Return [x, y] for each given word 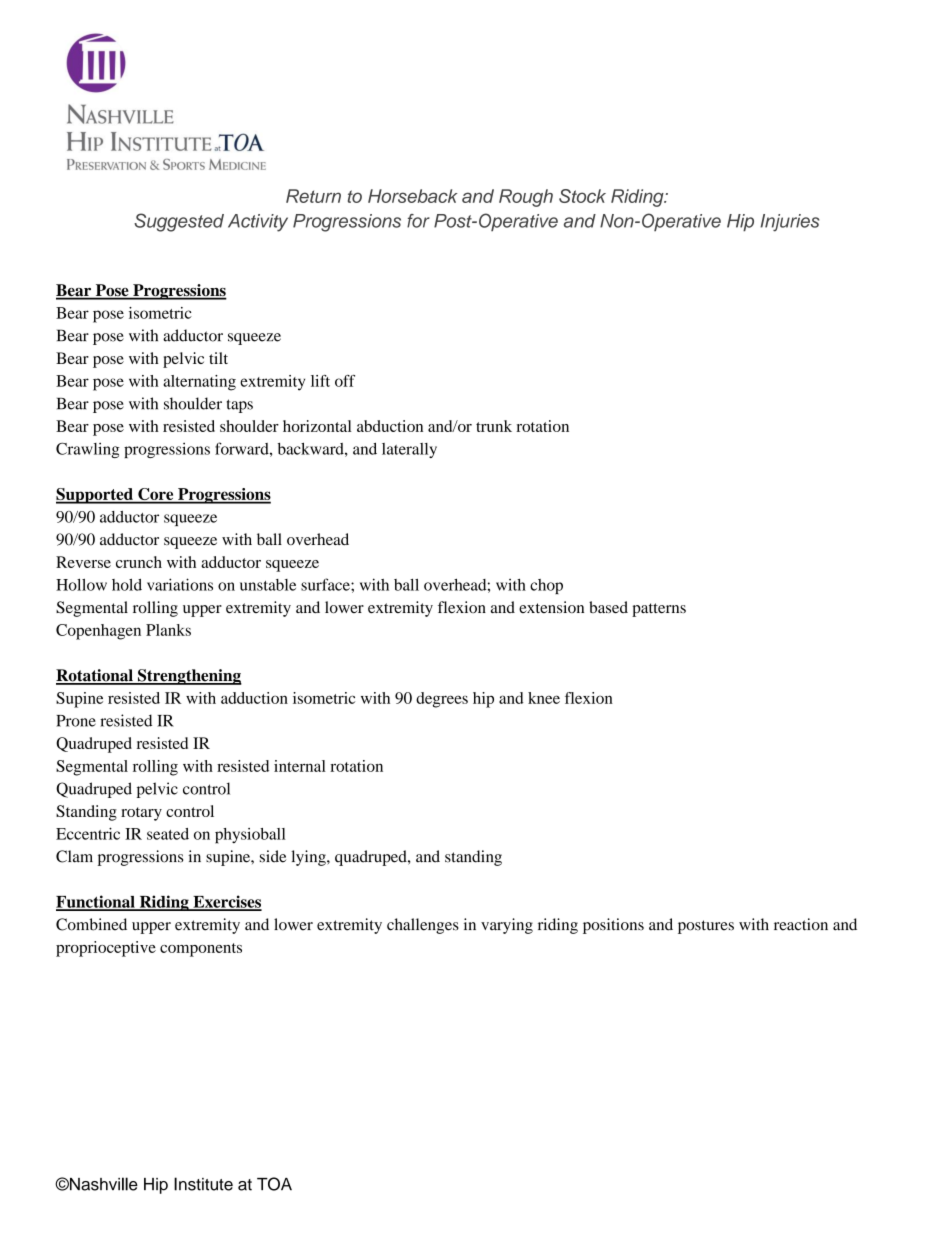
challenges [423, 926]
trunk [494, 426]
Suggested [179, 222]
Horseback [412, 196]
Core [156, 495]
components [201, 950]
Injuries [790, 223]
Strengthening [188, 677]
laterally [409, 450]
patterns [659, 610]
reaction [801, 924]
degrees [442, 700]
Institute [203, 1184]
